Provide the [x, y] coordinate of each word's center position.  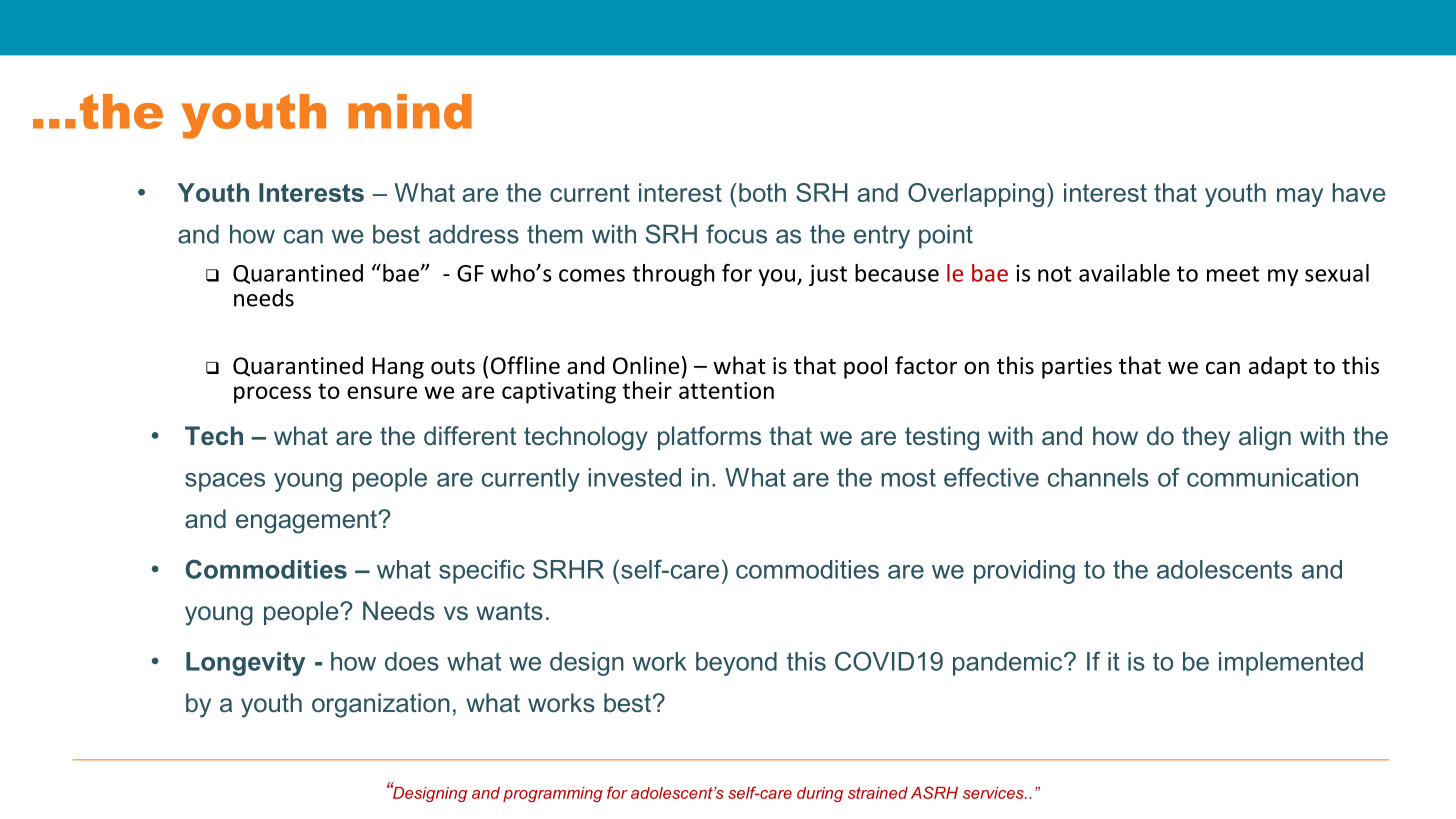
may [1300, 197]
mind [410, 111]
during [820, 794]
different [470, 436]
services [994, 793]
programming [553, 794]
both [762, 192]
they [1206, 438]
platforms [709, 438]
